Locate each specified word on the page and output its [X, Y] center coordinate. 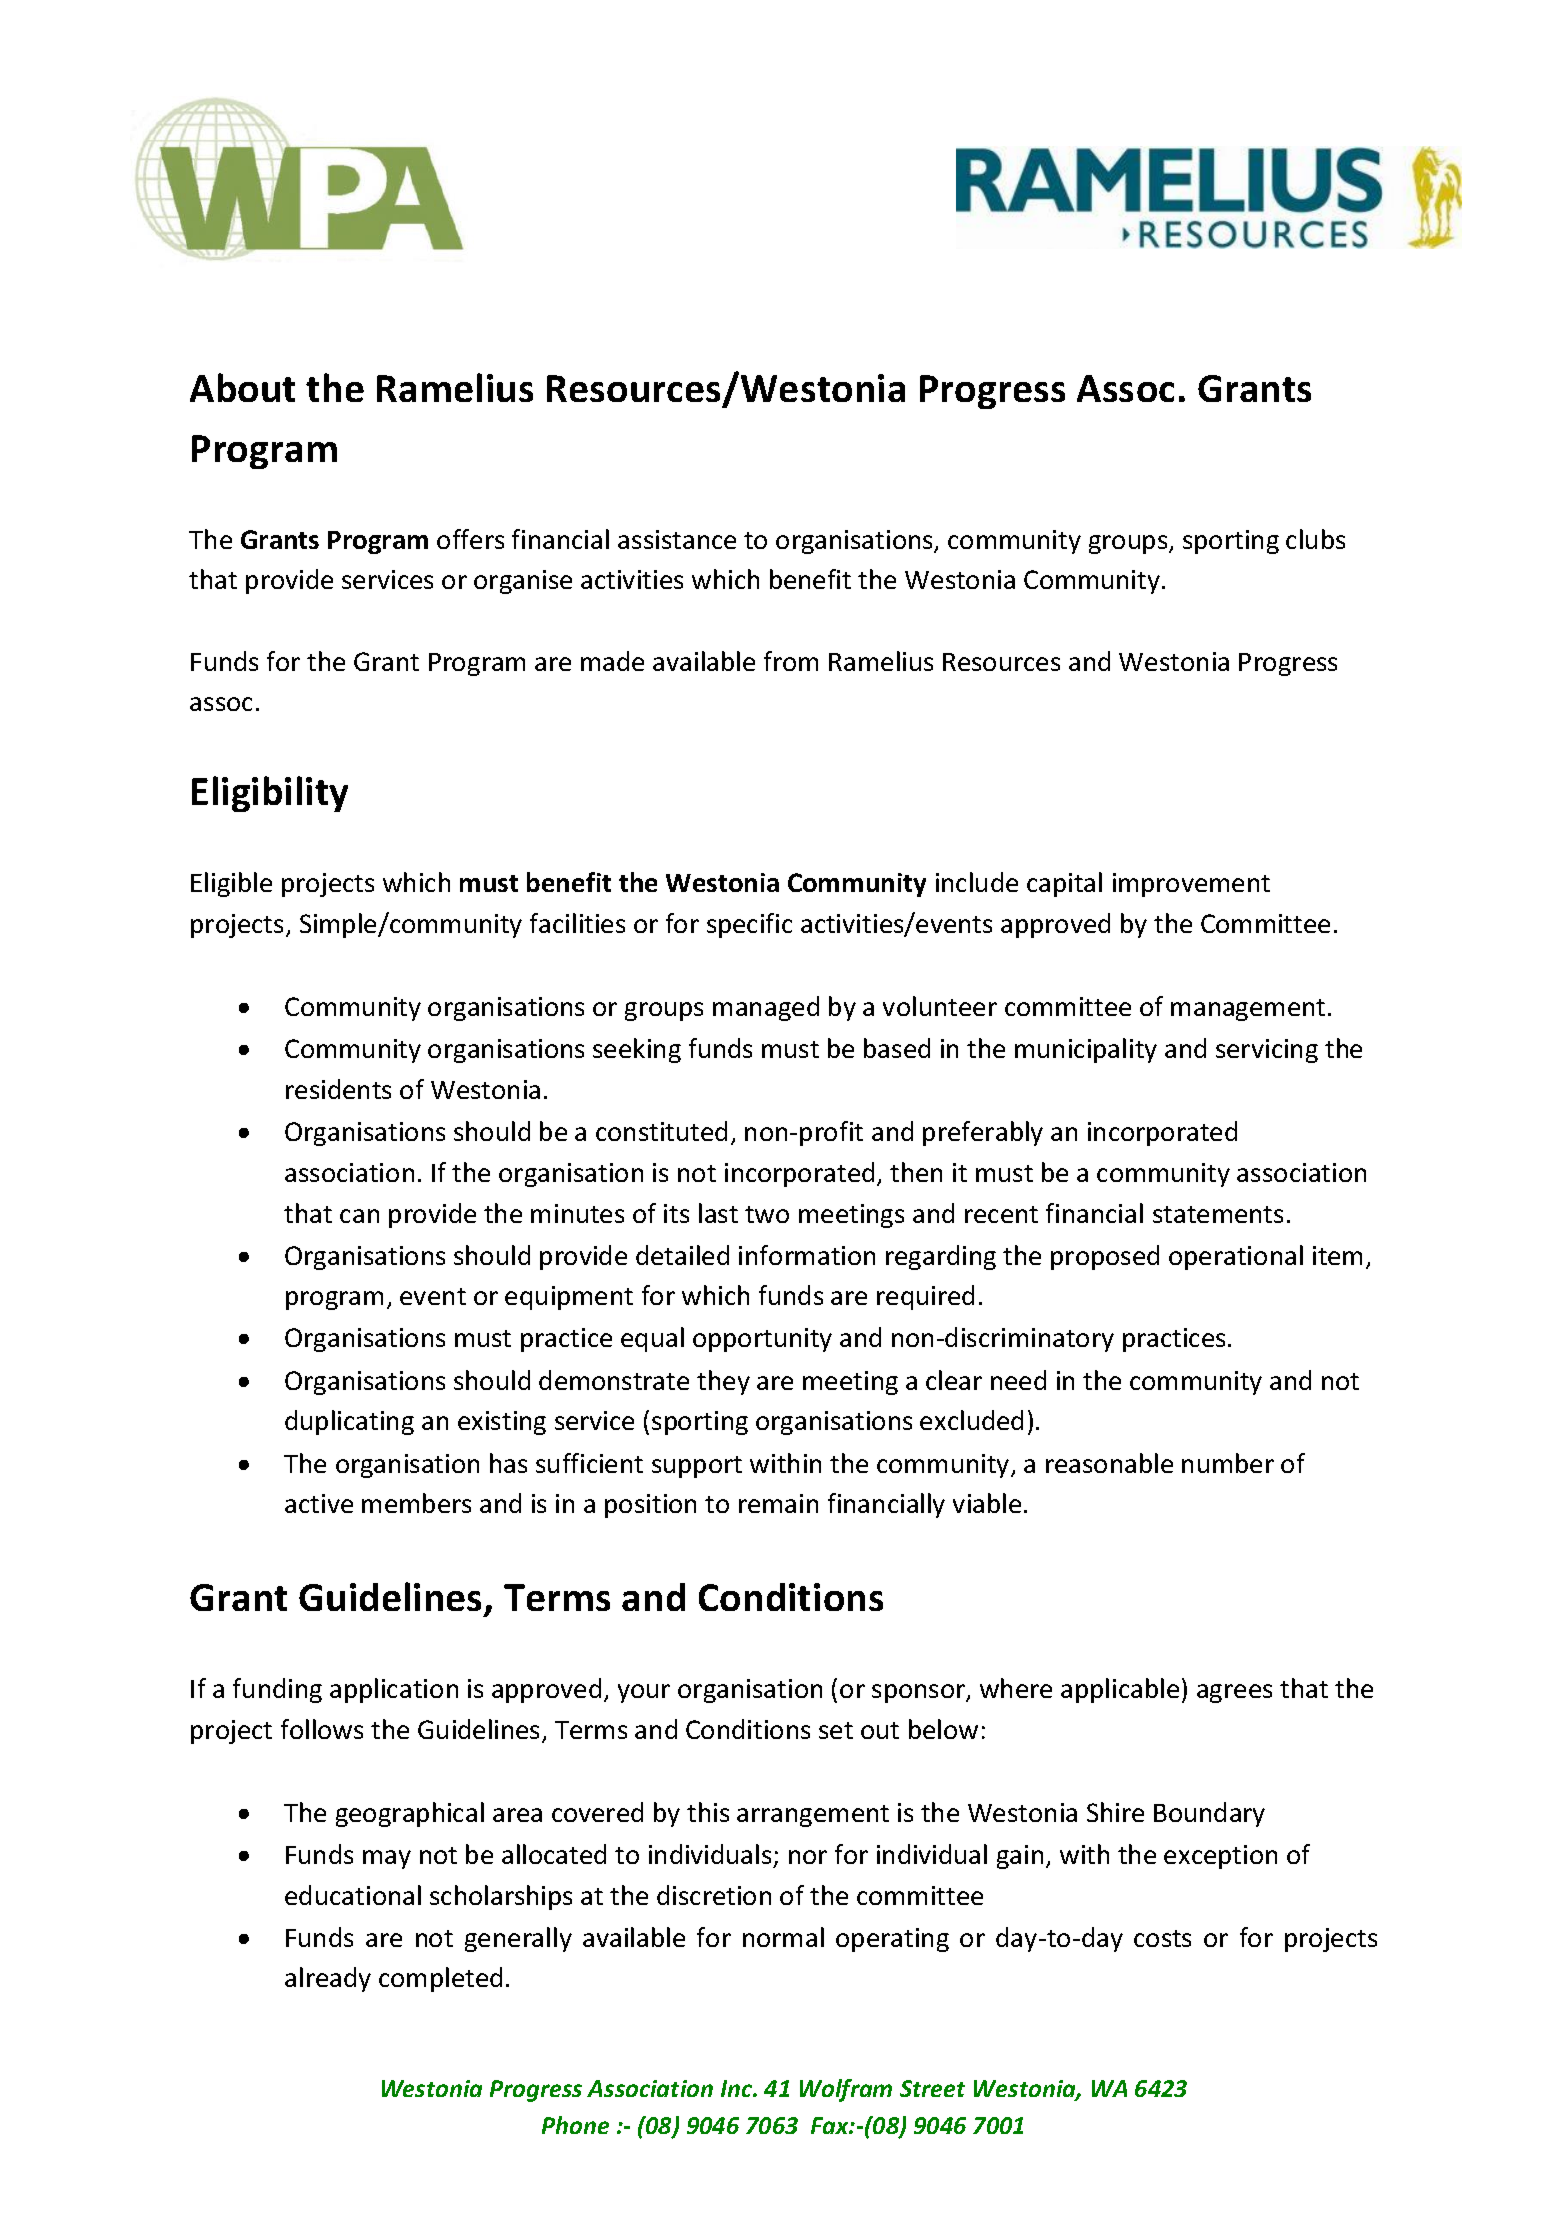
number [1228, 1463]
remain [778, 1503]
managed [766, 1008]
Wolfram [846, 2090]
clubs [1315, 539]
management [1248, 1010]
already [328, 1979]
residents [338, 1089]
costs [1162, 1938]
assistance [677, 539]
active [319, 1503]
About [242, 387]
